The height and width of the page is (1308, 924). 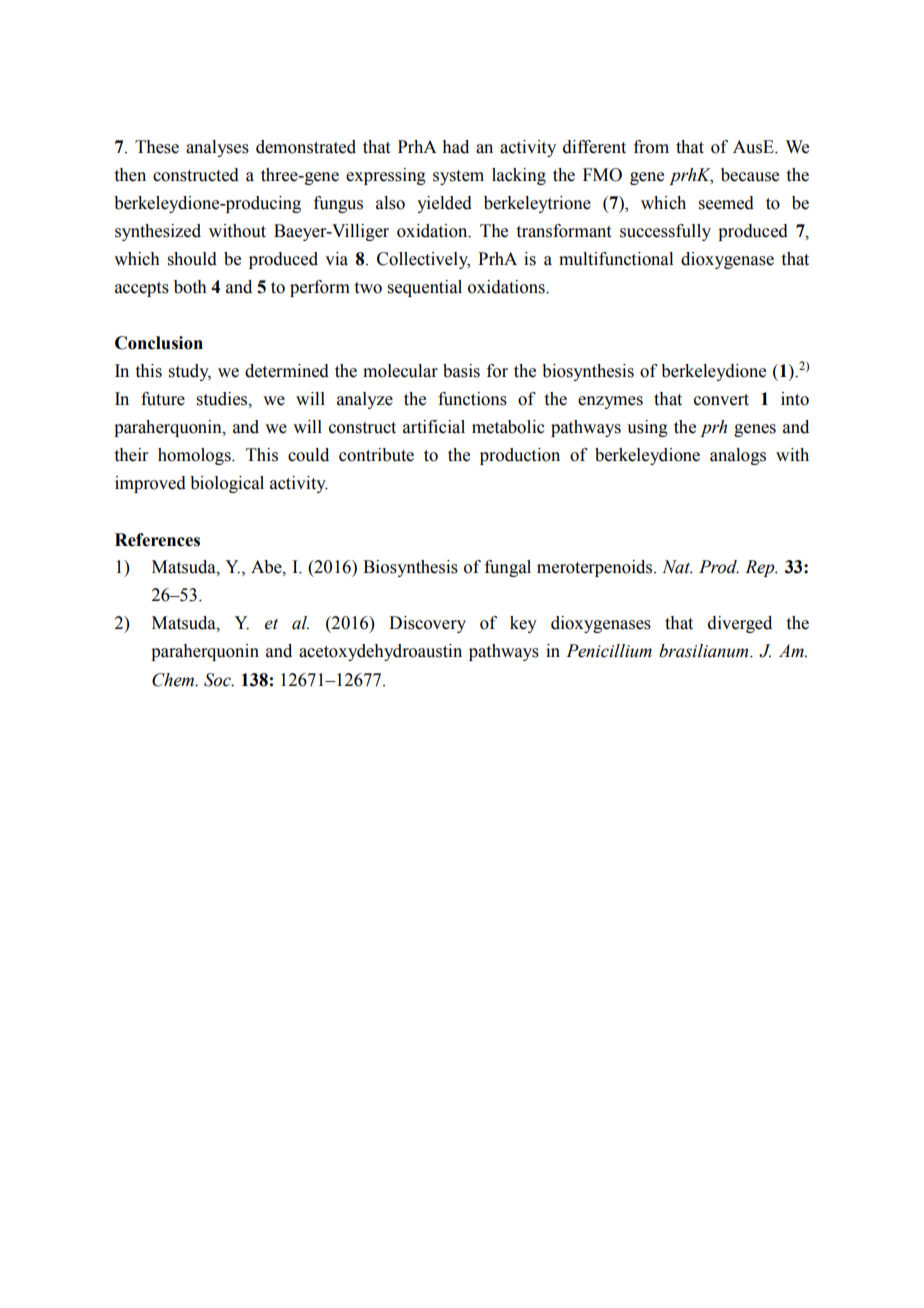 I want to click on functions, so click(x=472, y=399).
